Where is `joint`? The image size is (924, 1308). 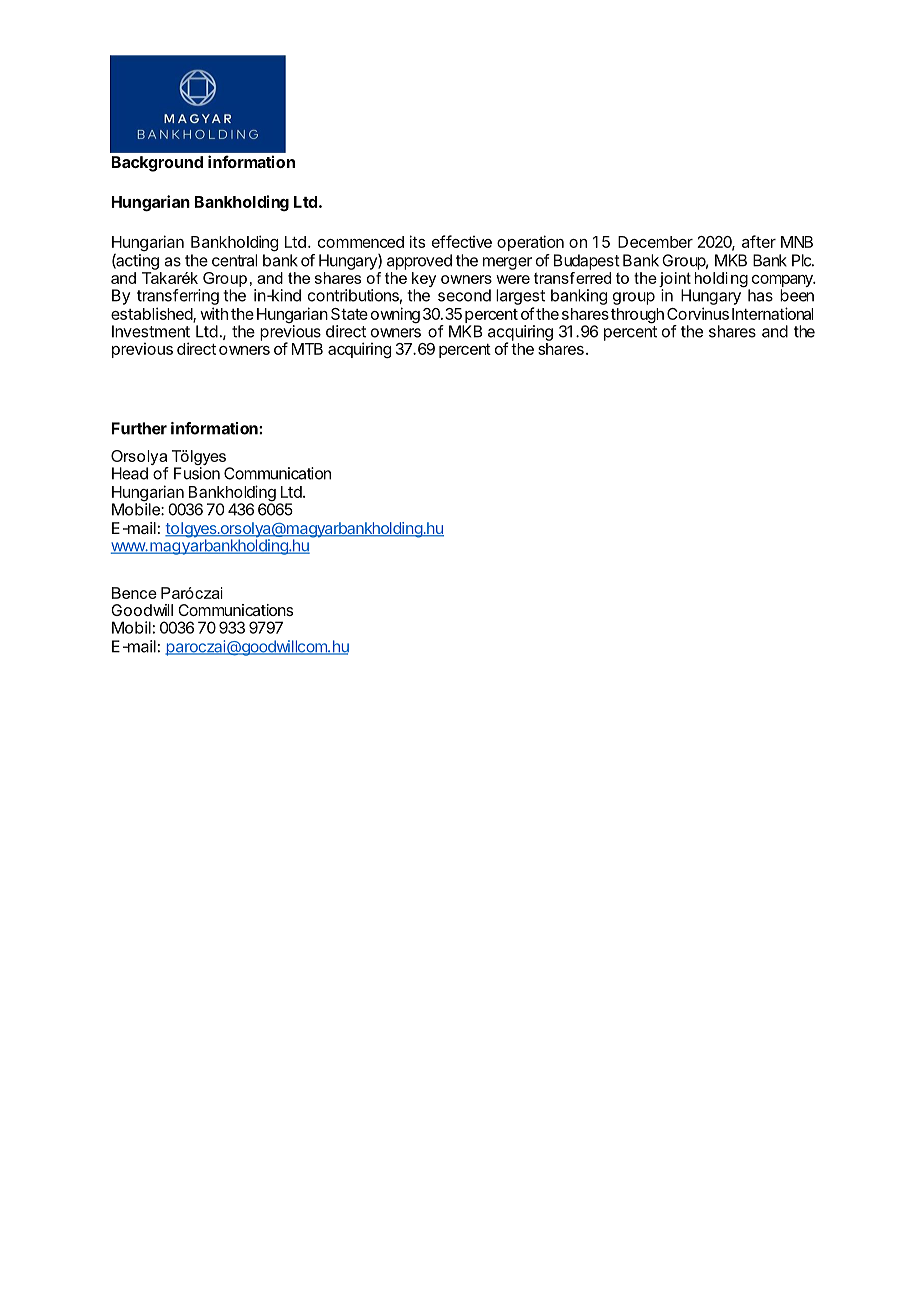 joint is located at coordinates (675, 281).
